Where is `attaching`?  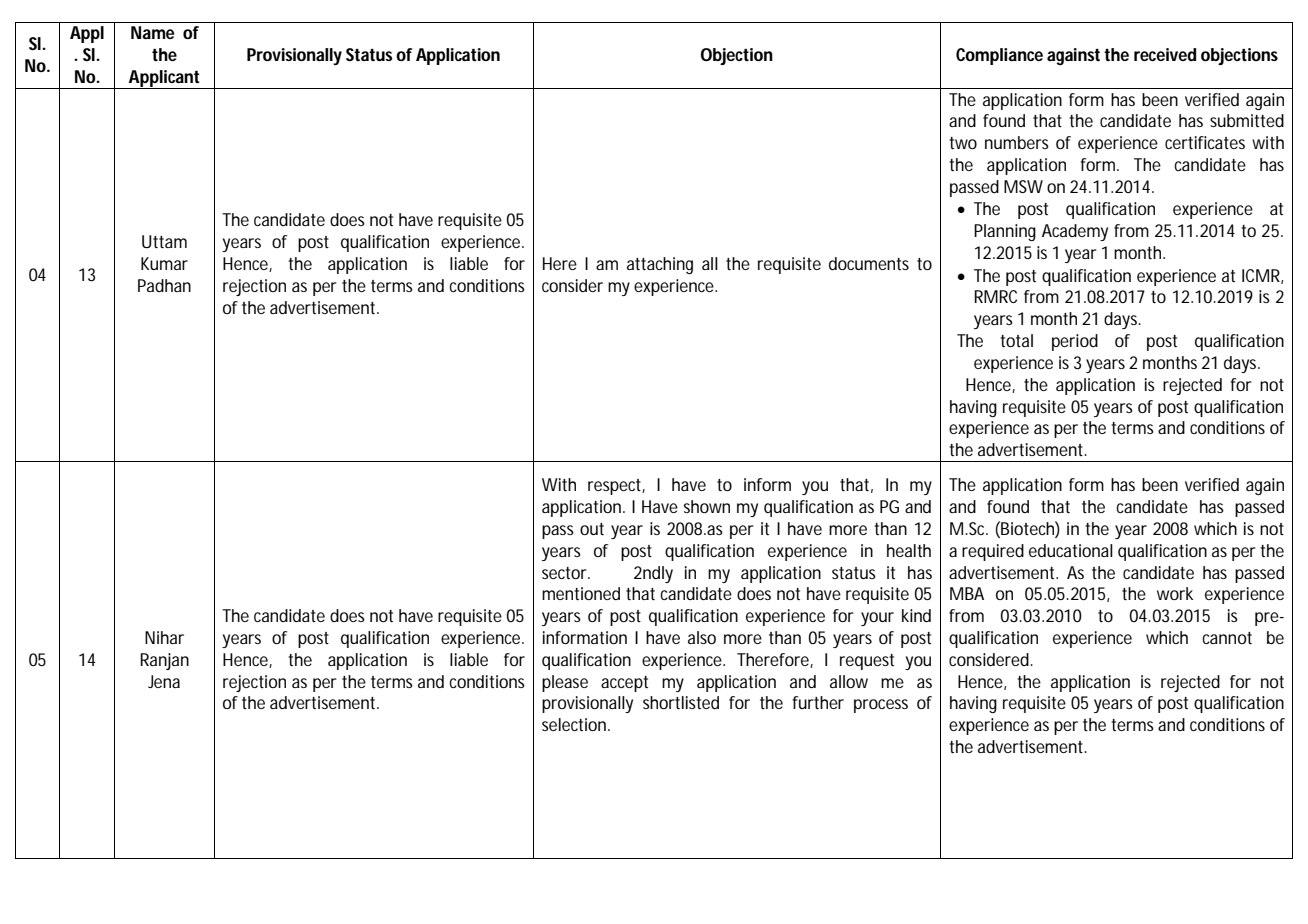 attaching is located at coordinates (660, 265).
